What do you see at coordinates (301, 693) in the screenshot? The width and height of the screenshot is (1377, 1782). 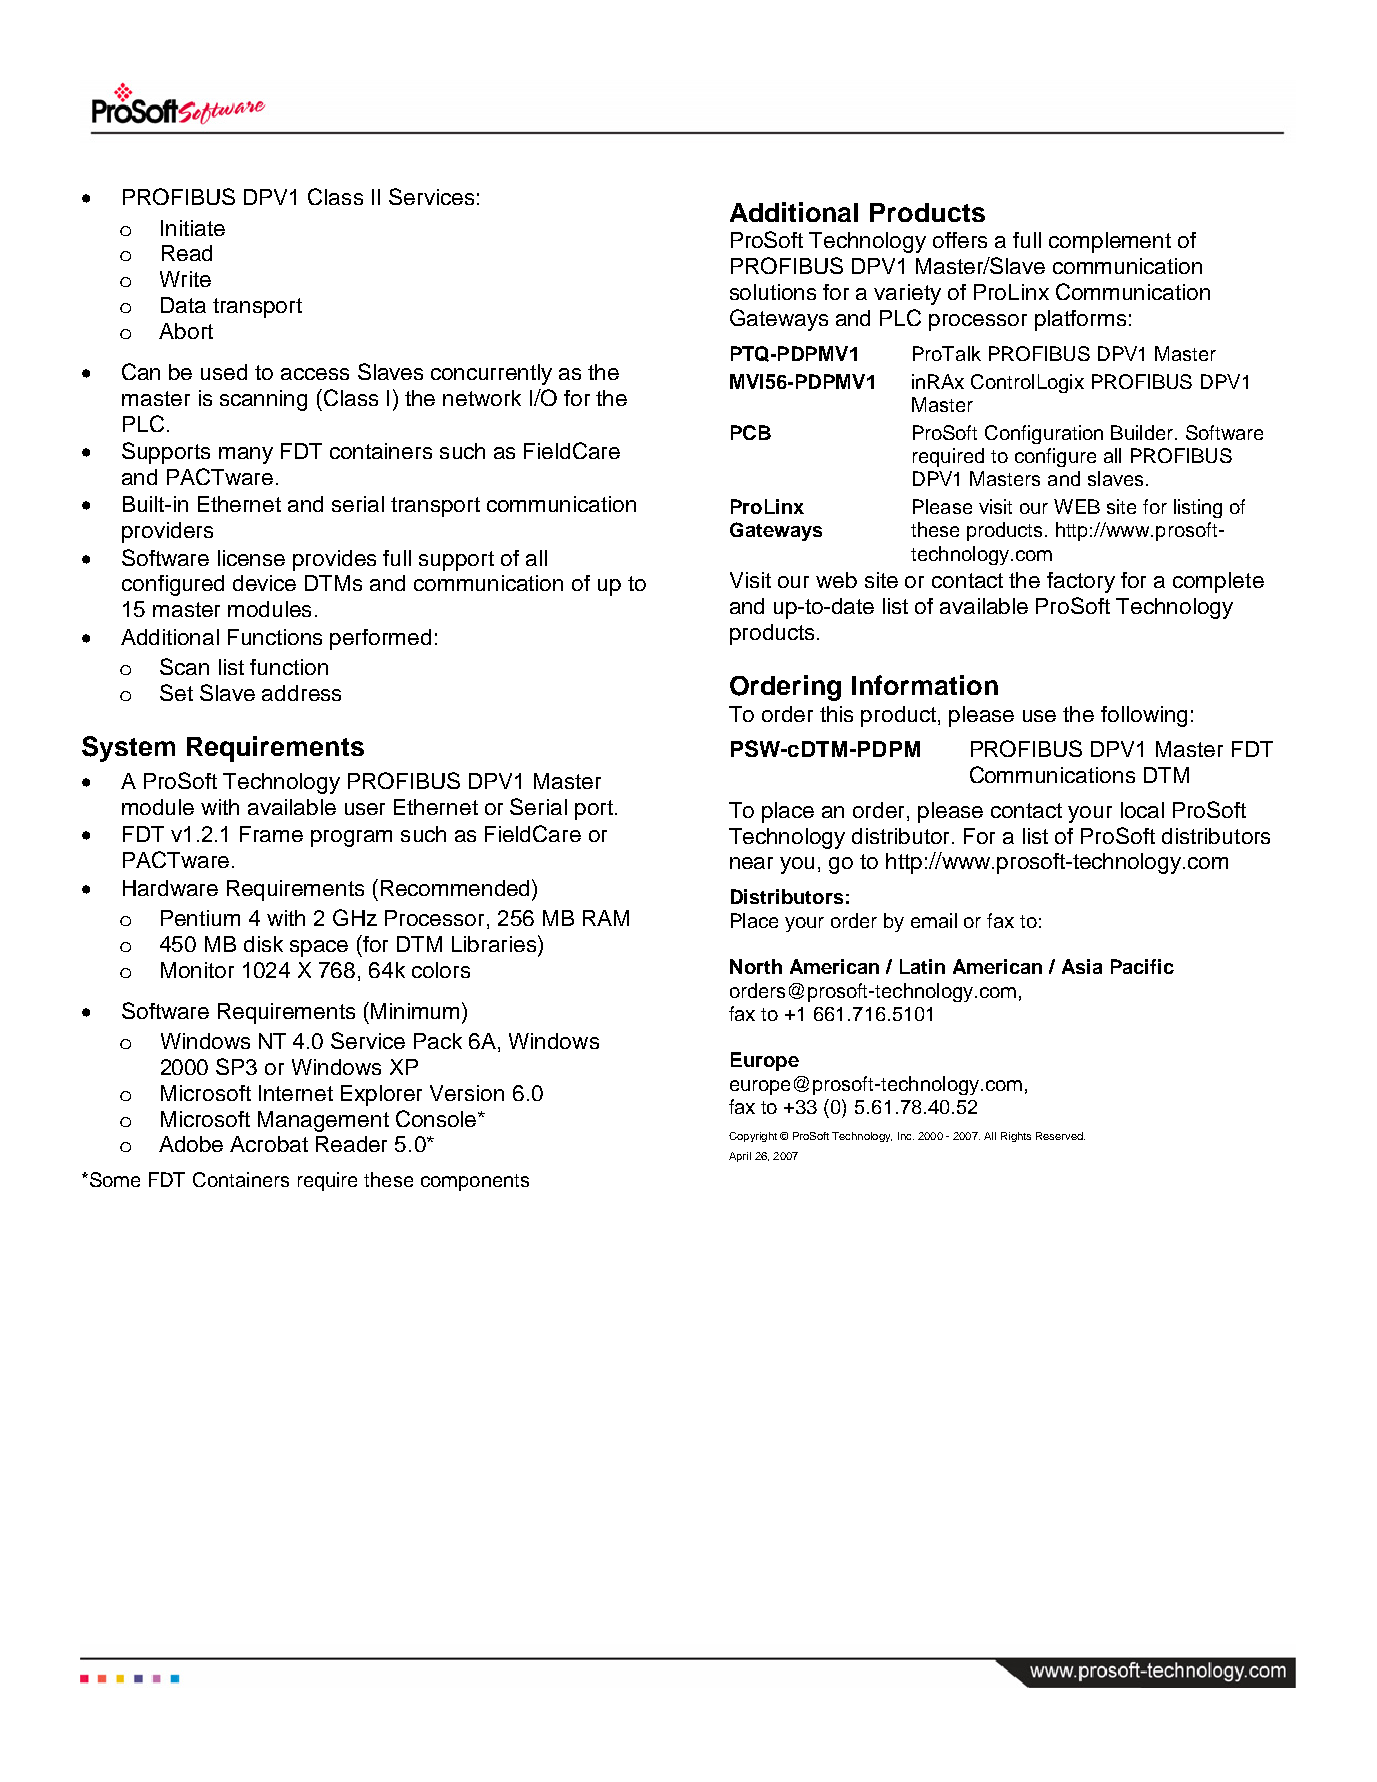 I see `address` at bounding box center [301, 693].
